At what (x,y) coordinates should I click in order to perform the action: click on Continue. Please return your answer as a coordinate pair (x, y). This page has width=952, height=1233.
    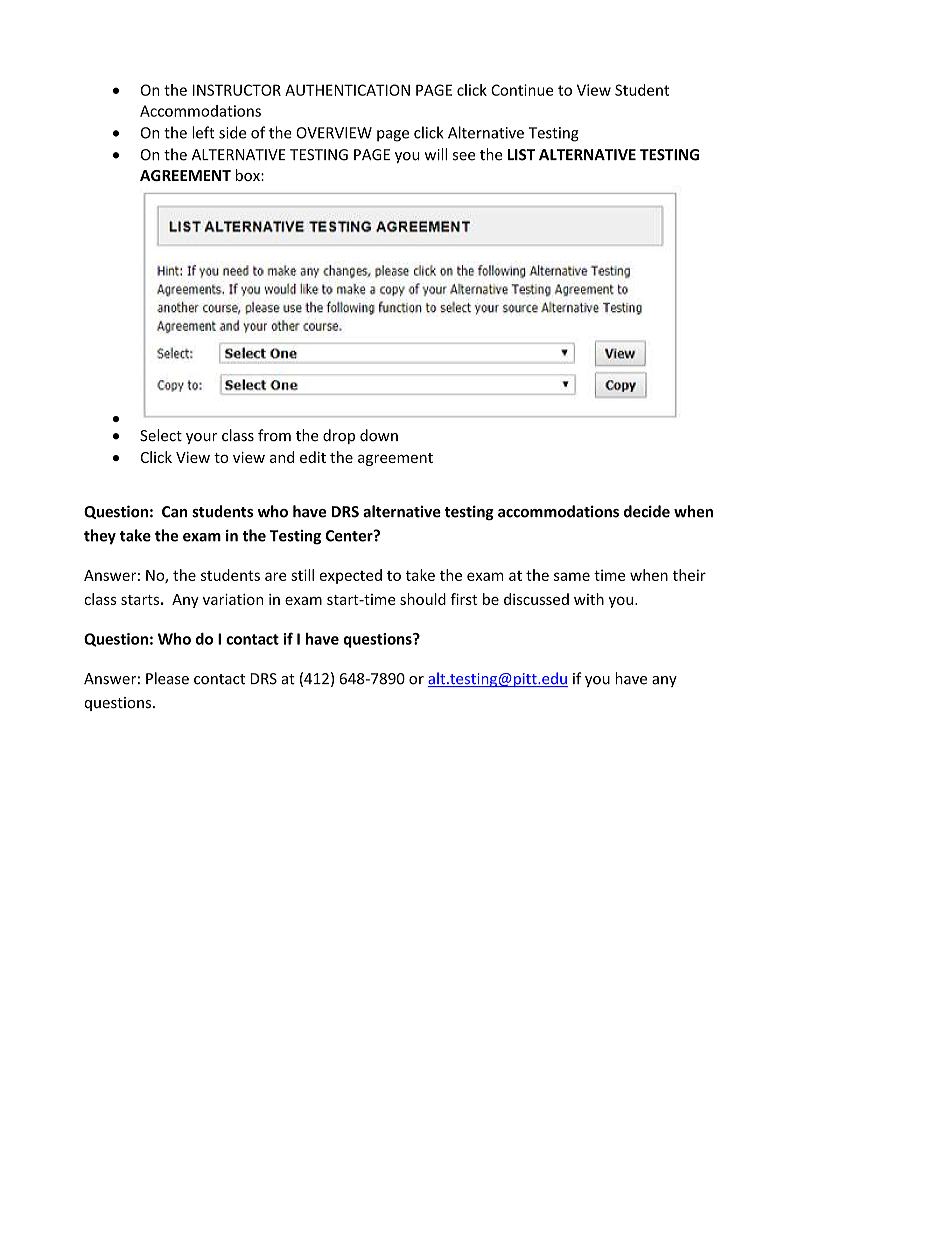
    Looking at the image, I should click on (522, 90).
